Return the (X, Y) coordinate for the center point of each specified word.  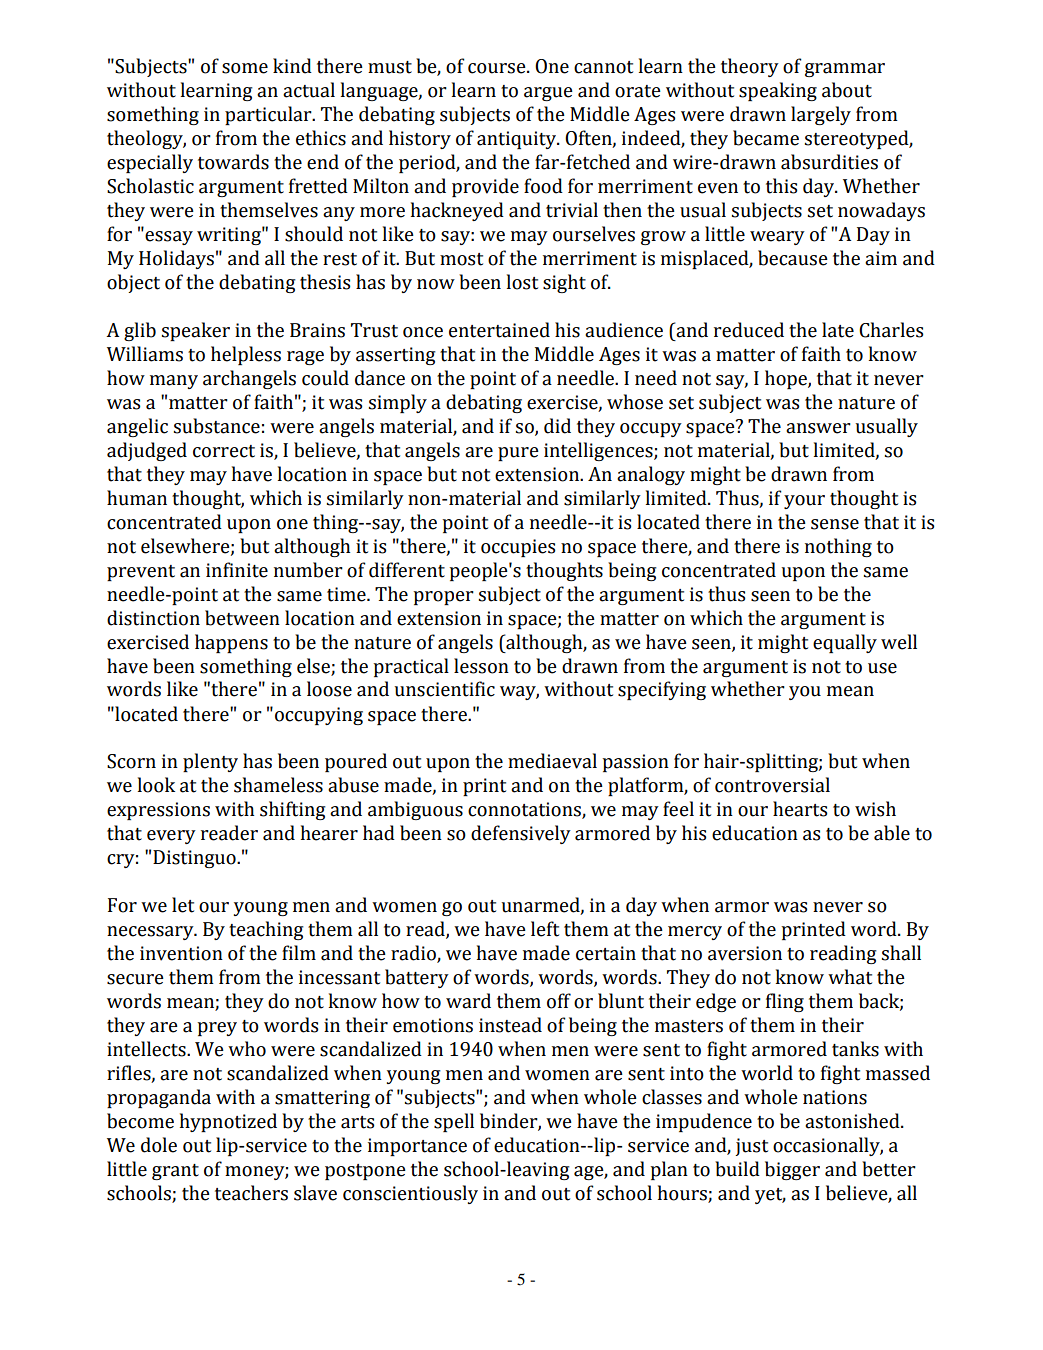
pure (518, 454)
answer (818, 428)
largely (821, 115)
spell (454, 1122)
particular (269, 115)
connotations (525, 810)
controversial (772, 785)
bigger (792, 1170)
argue (548, 94)
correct (224, 451)
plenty (210, 762)
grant (175, 1172)
